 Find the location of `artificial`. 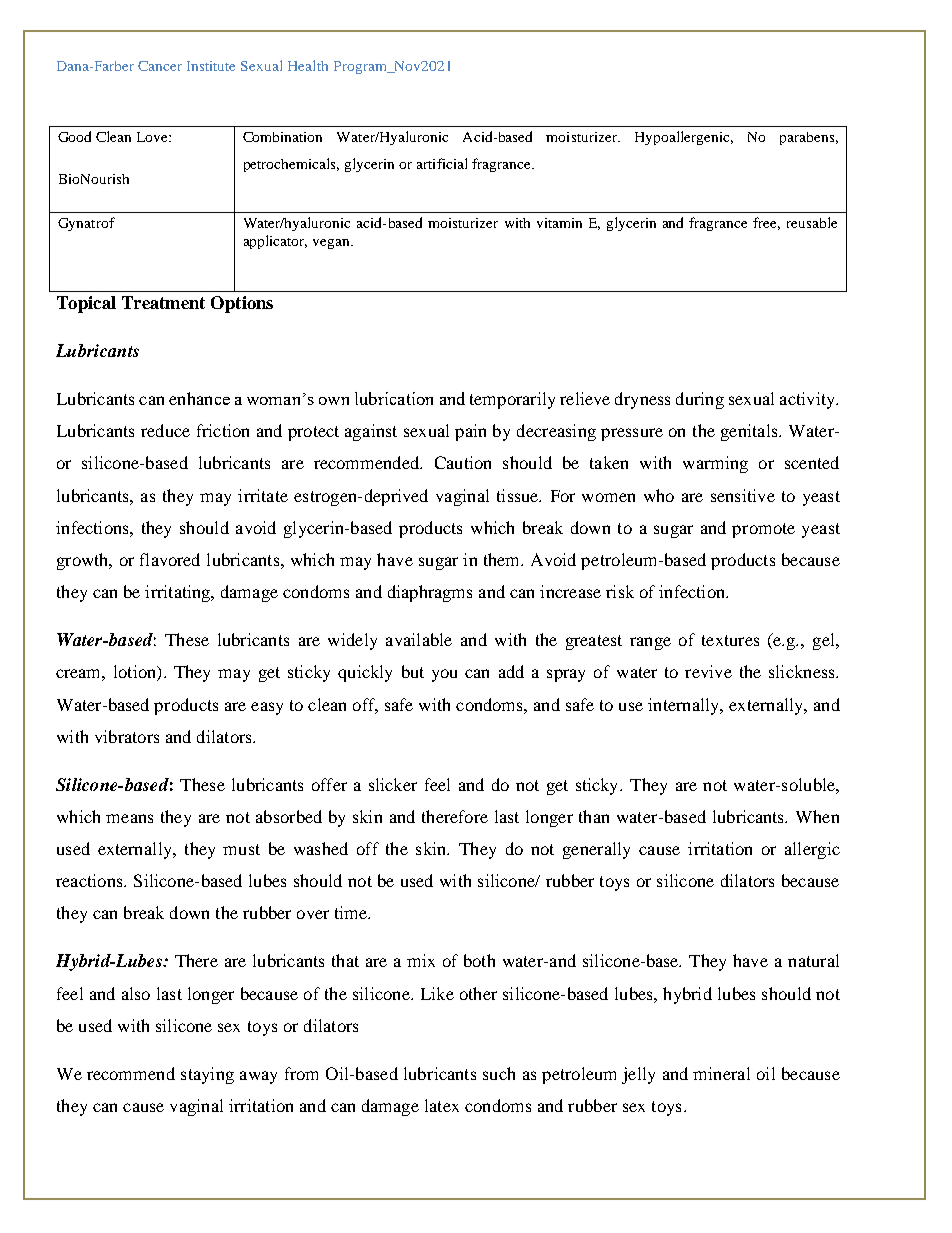

artificial is located at coordinates (442, 163).
